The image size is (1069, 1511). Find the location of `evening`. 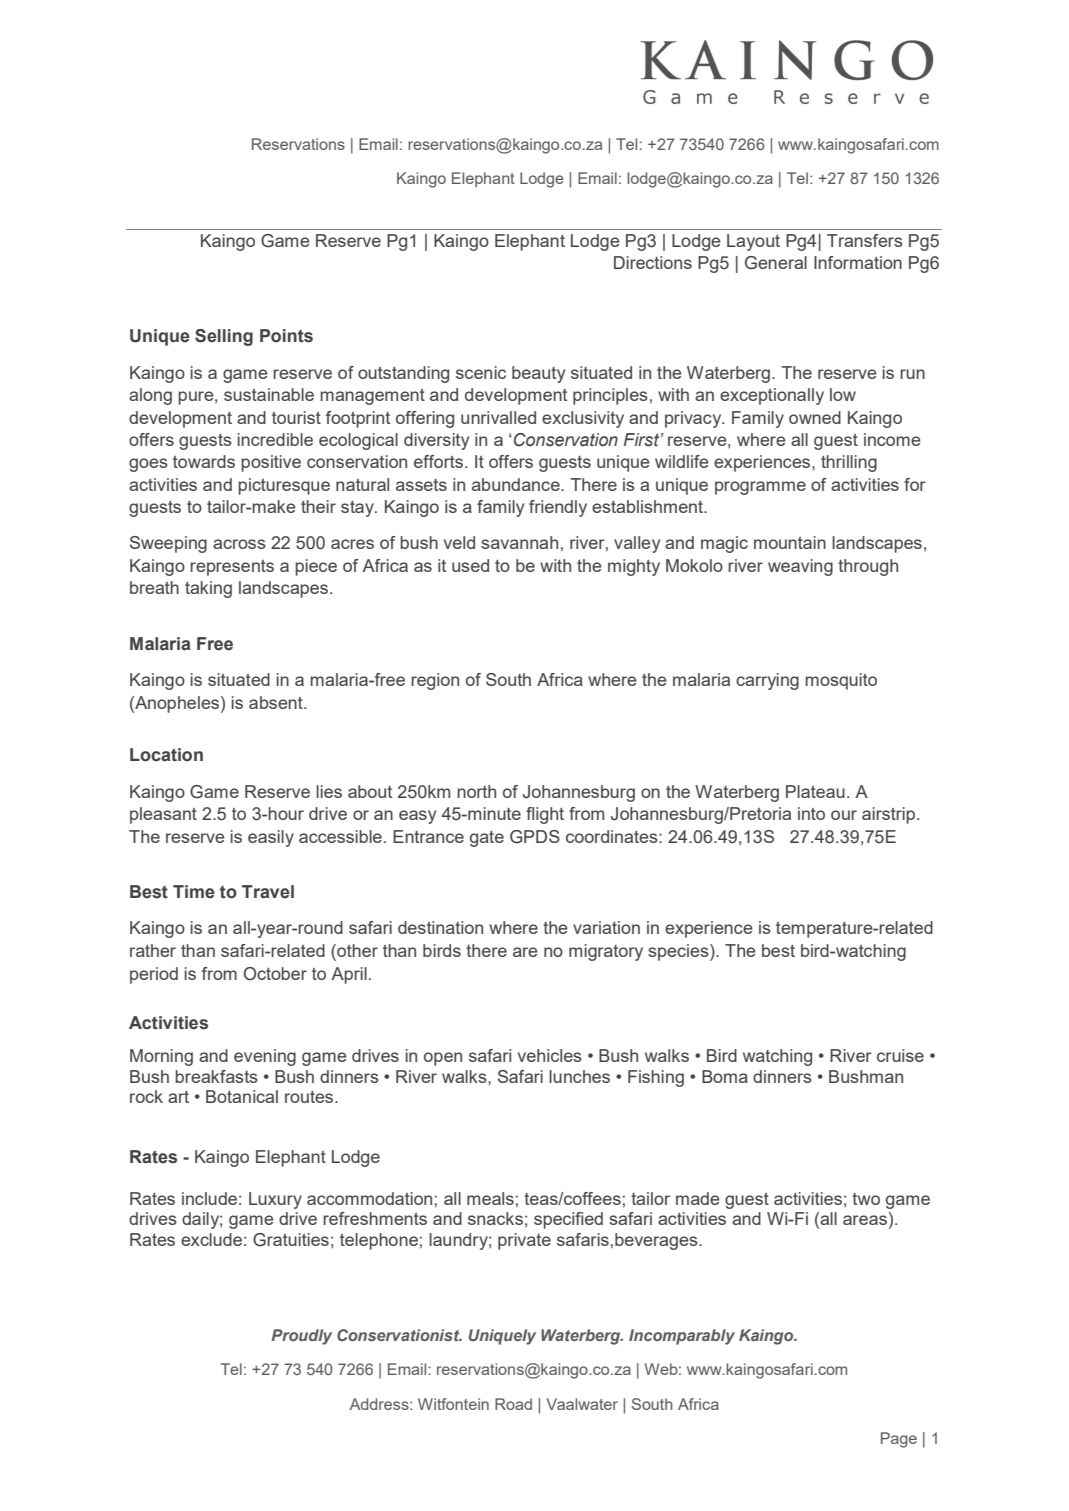

evening is located at coordinates (265, 1057).
